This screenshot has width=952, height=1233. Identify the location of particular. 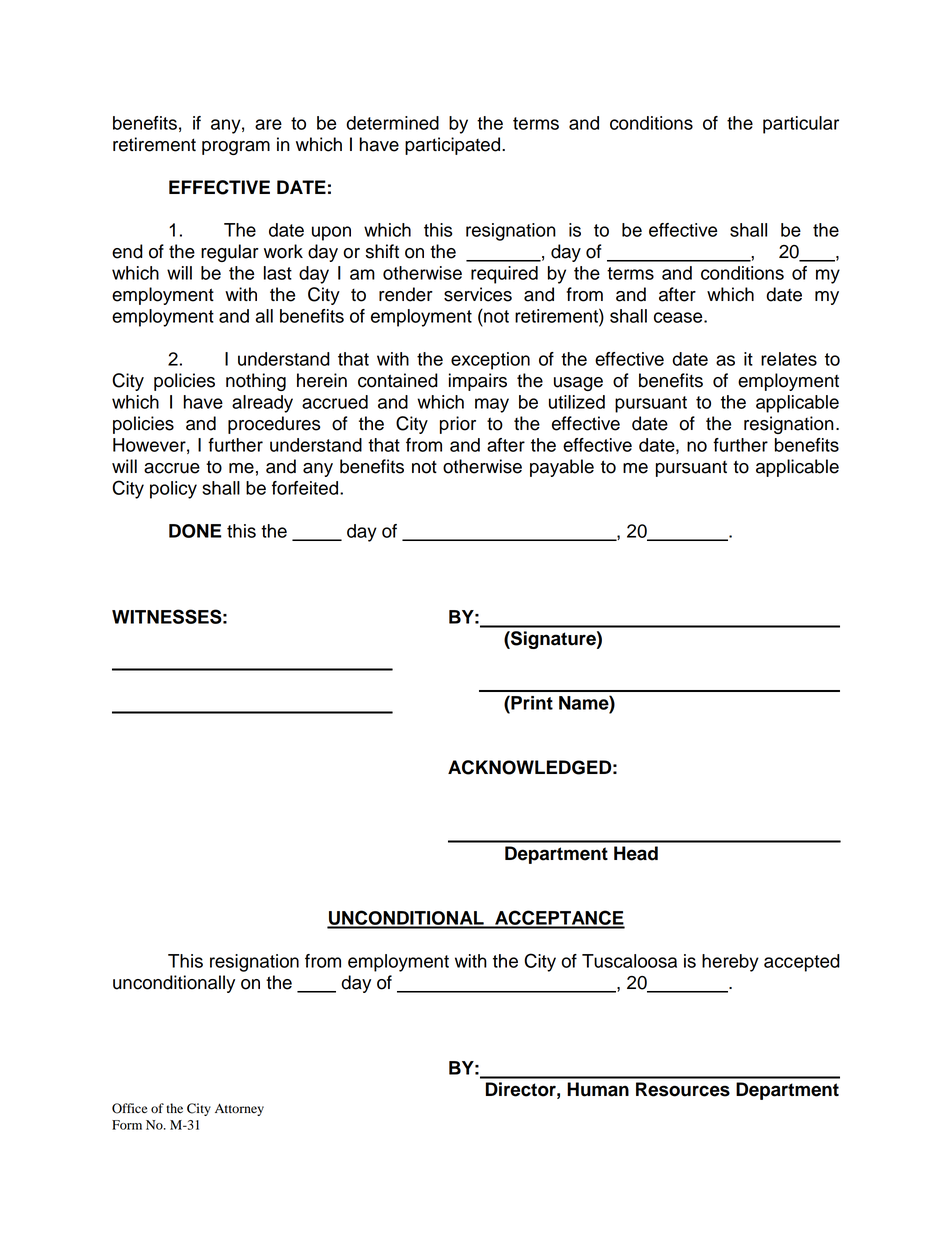
(801, 125).
